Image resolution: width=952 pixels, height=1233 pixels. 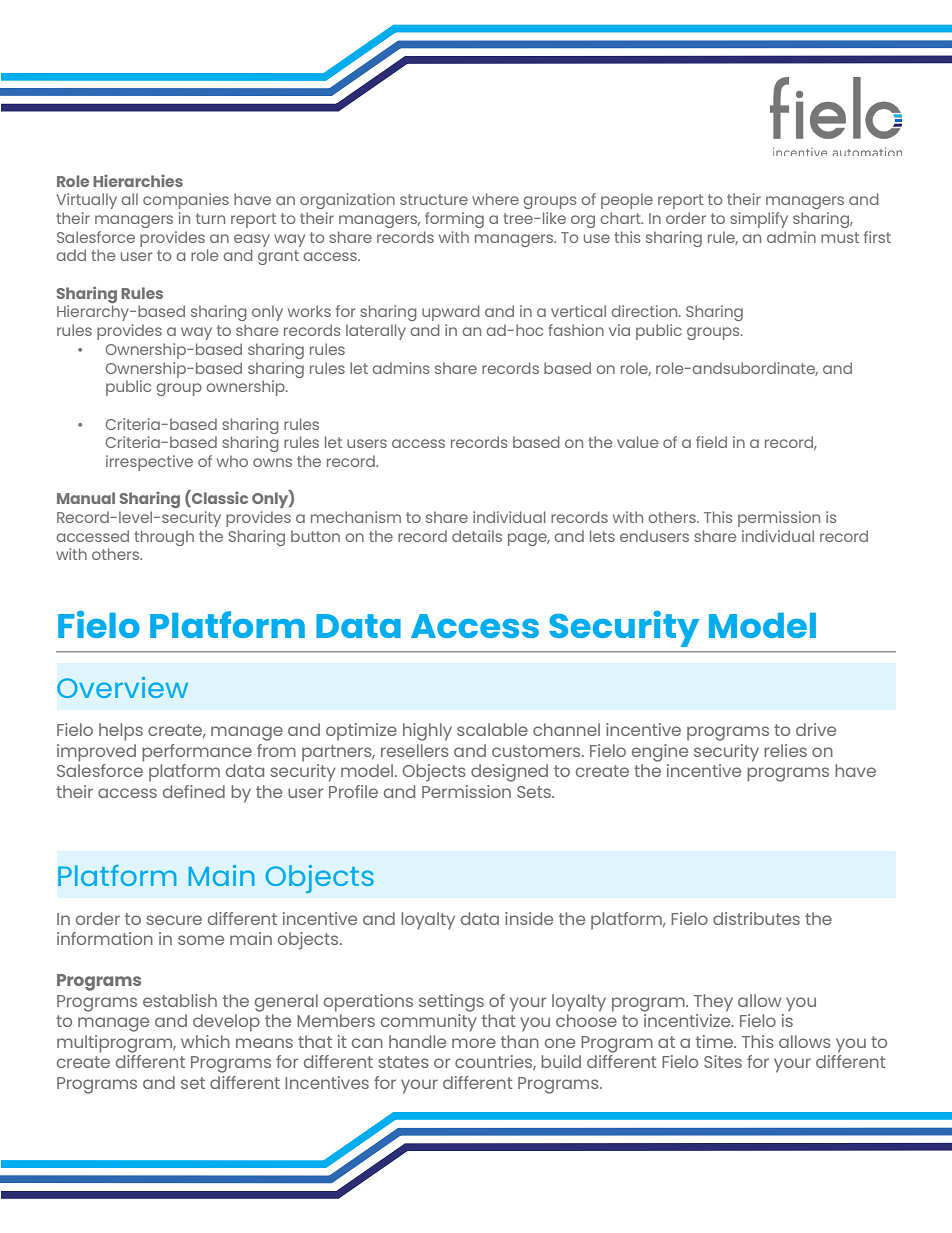 What do you see at coordinates (149, 463) in the screenshot?
I see `irrespective` at bounding box center [149, 463].
